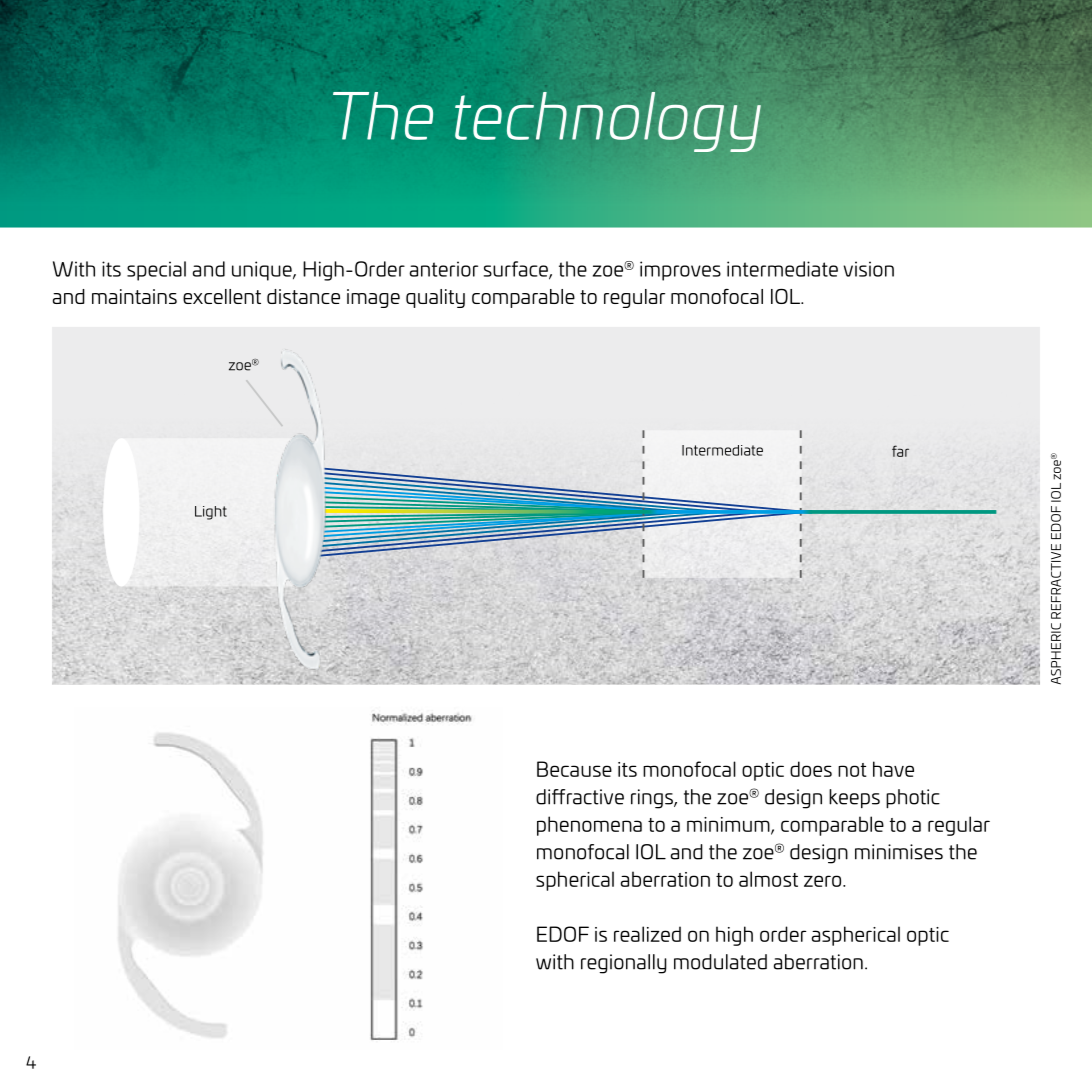  Describe the element at coordinates (156, 271) in the image. I see `special` at that location.
